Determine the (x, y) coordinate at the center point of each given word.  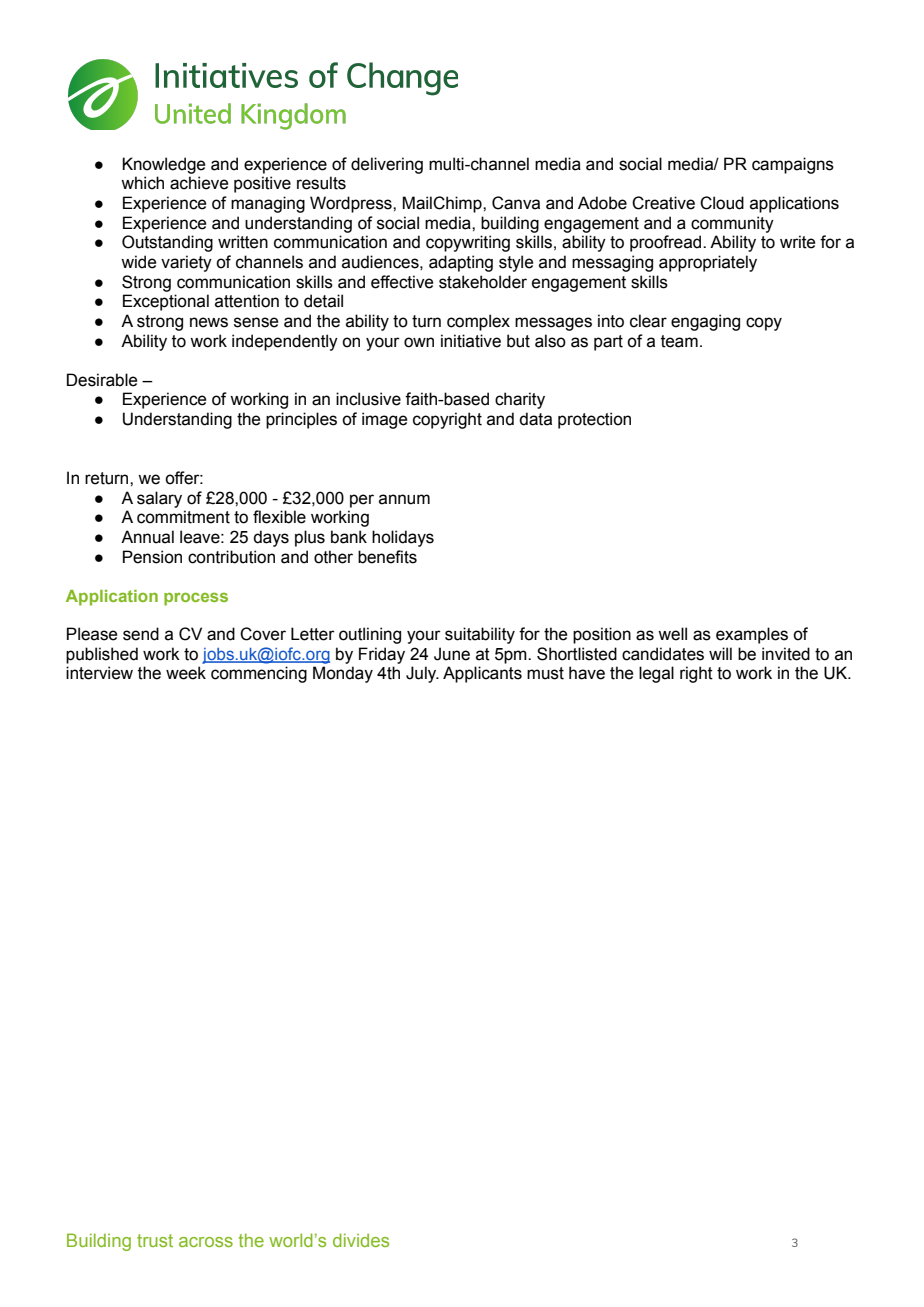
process (196, 599)
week (186, 673)
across (206, 1242)
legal (656, 674)
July (422, 674)
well (672, 634)
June (452, 654)
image (384, 420)
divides (361, 1240)
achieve (199, 183)
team (679, 341)
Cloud (722, 203)
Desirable (102, 380)
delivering (387, 165)
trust (155, 1240)
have (587, 673)
